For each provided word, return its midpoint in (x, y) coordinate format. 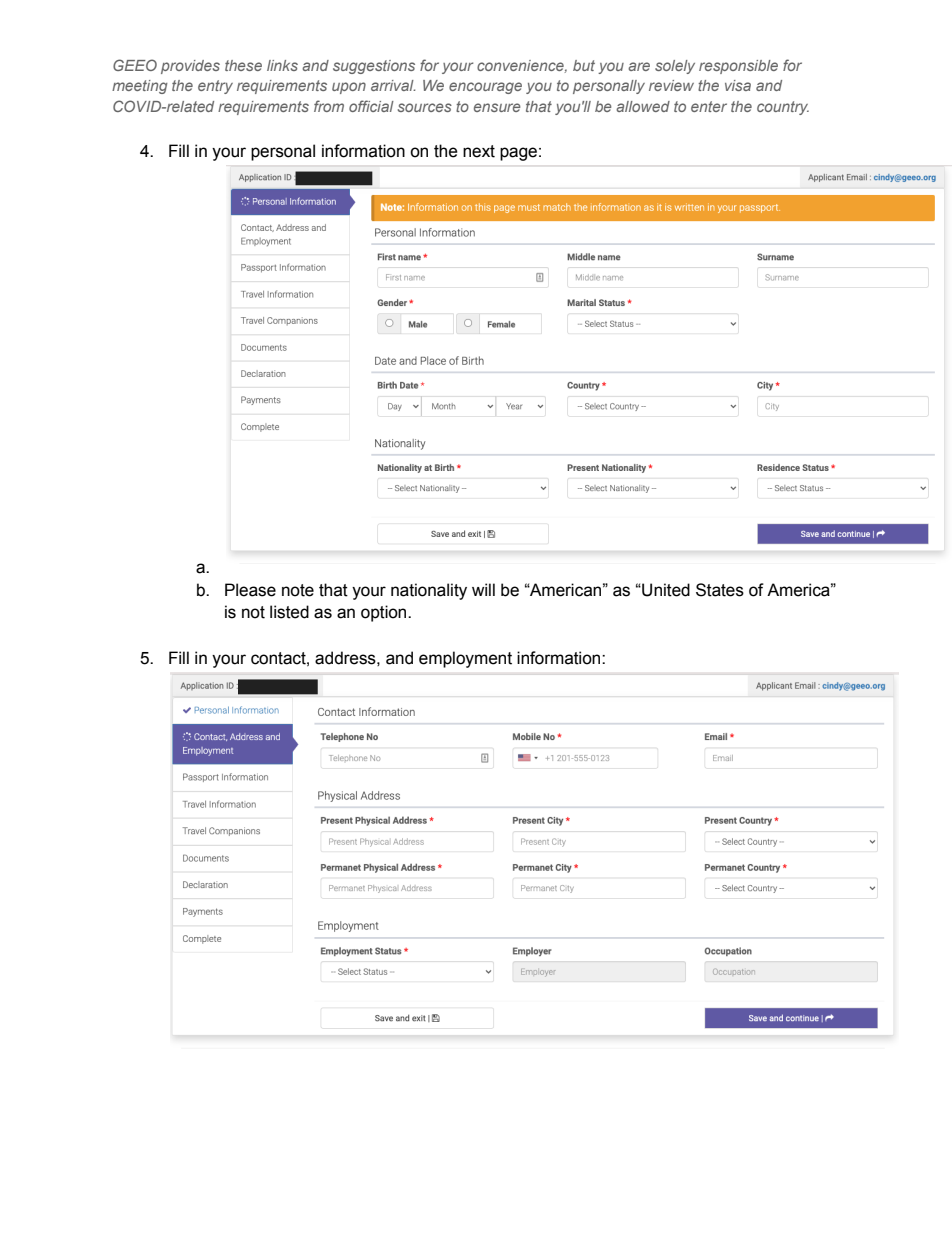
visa (738, 85)
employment (465, 659)
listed (289, 612)
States (720, 590)
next (479, 151)
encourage (485, 88)
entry (215, 87)
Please (250, 590)
